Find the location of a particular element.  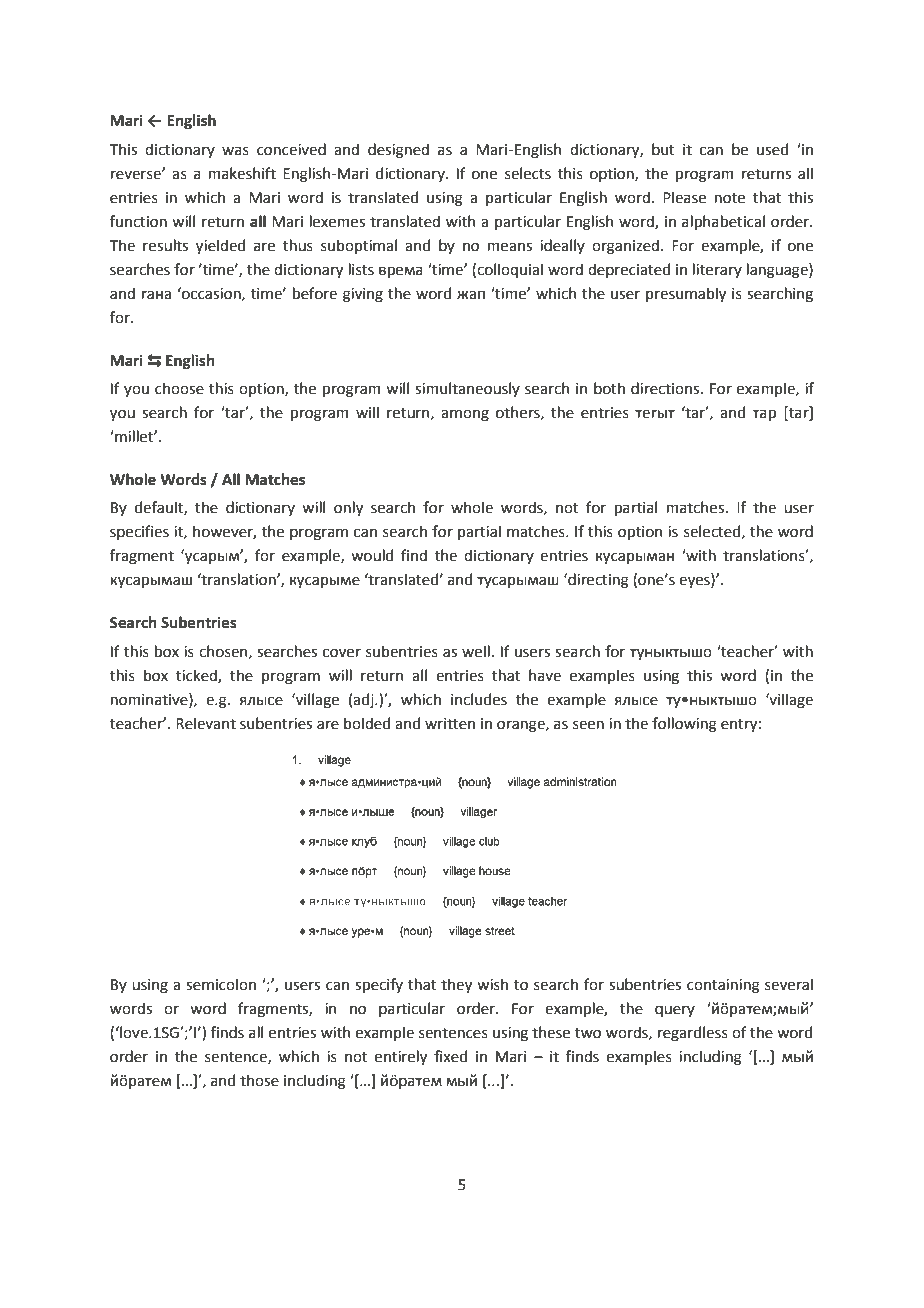

makeshift is located at coordinates (242, 173).
